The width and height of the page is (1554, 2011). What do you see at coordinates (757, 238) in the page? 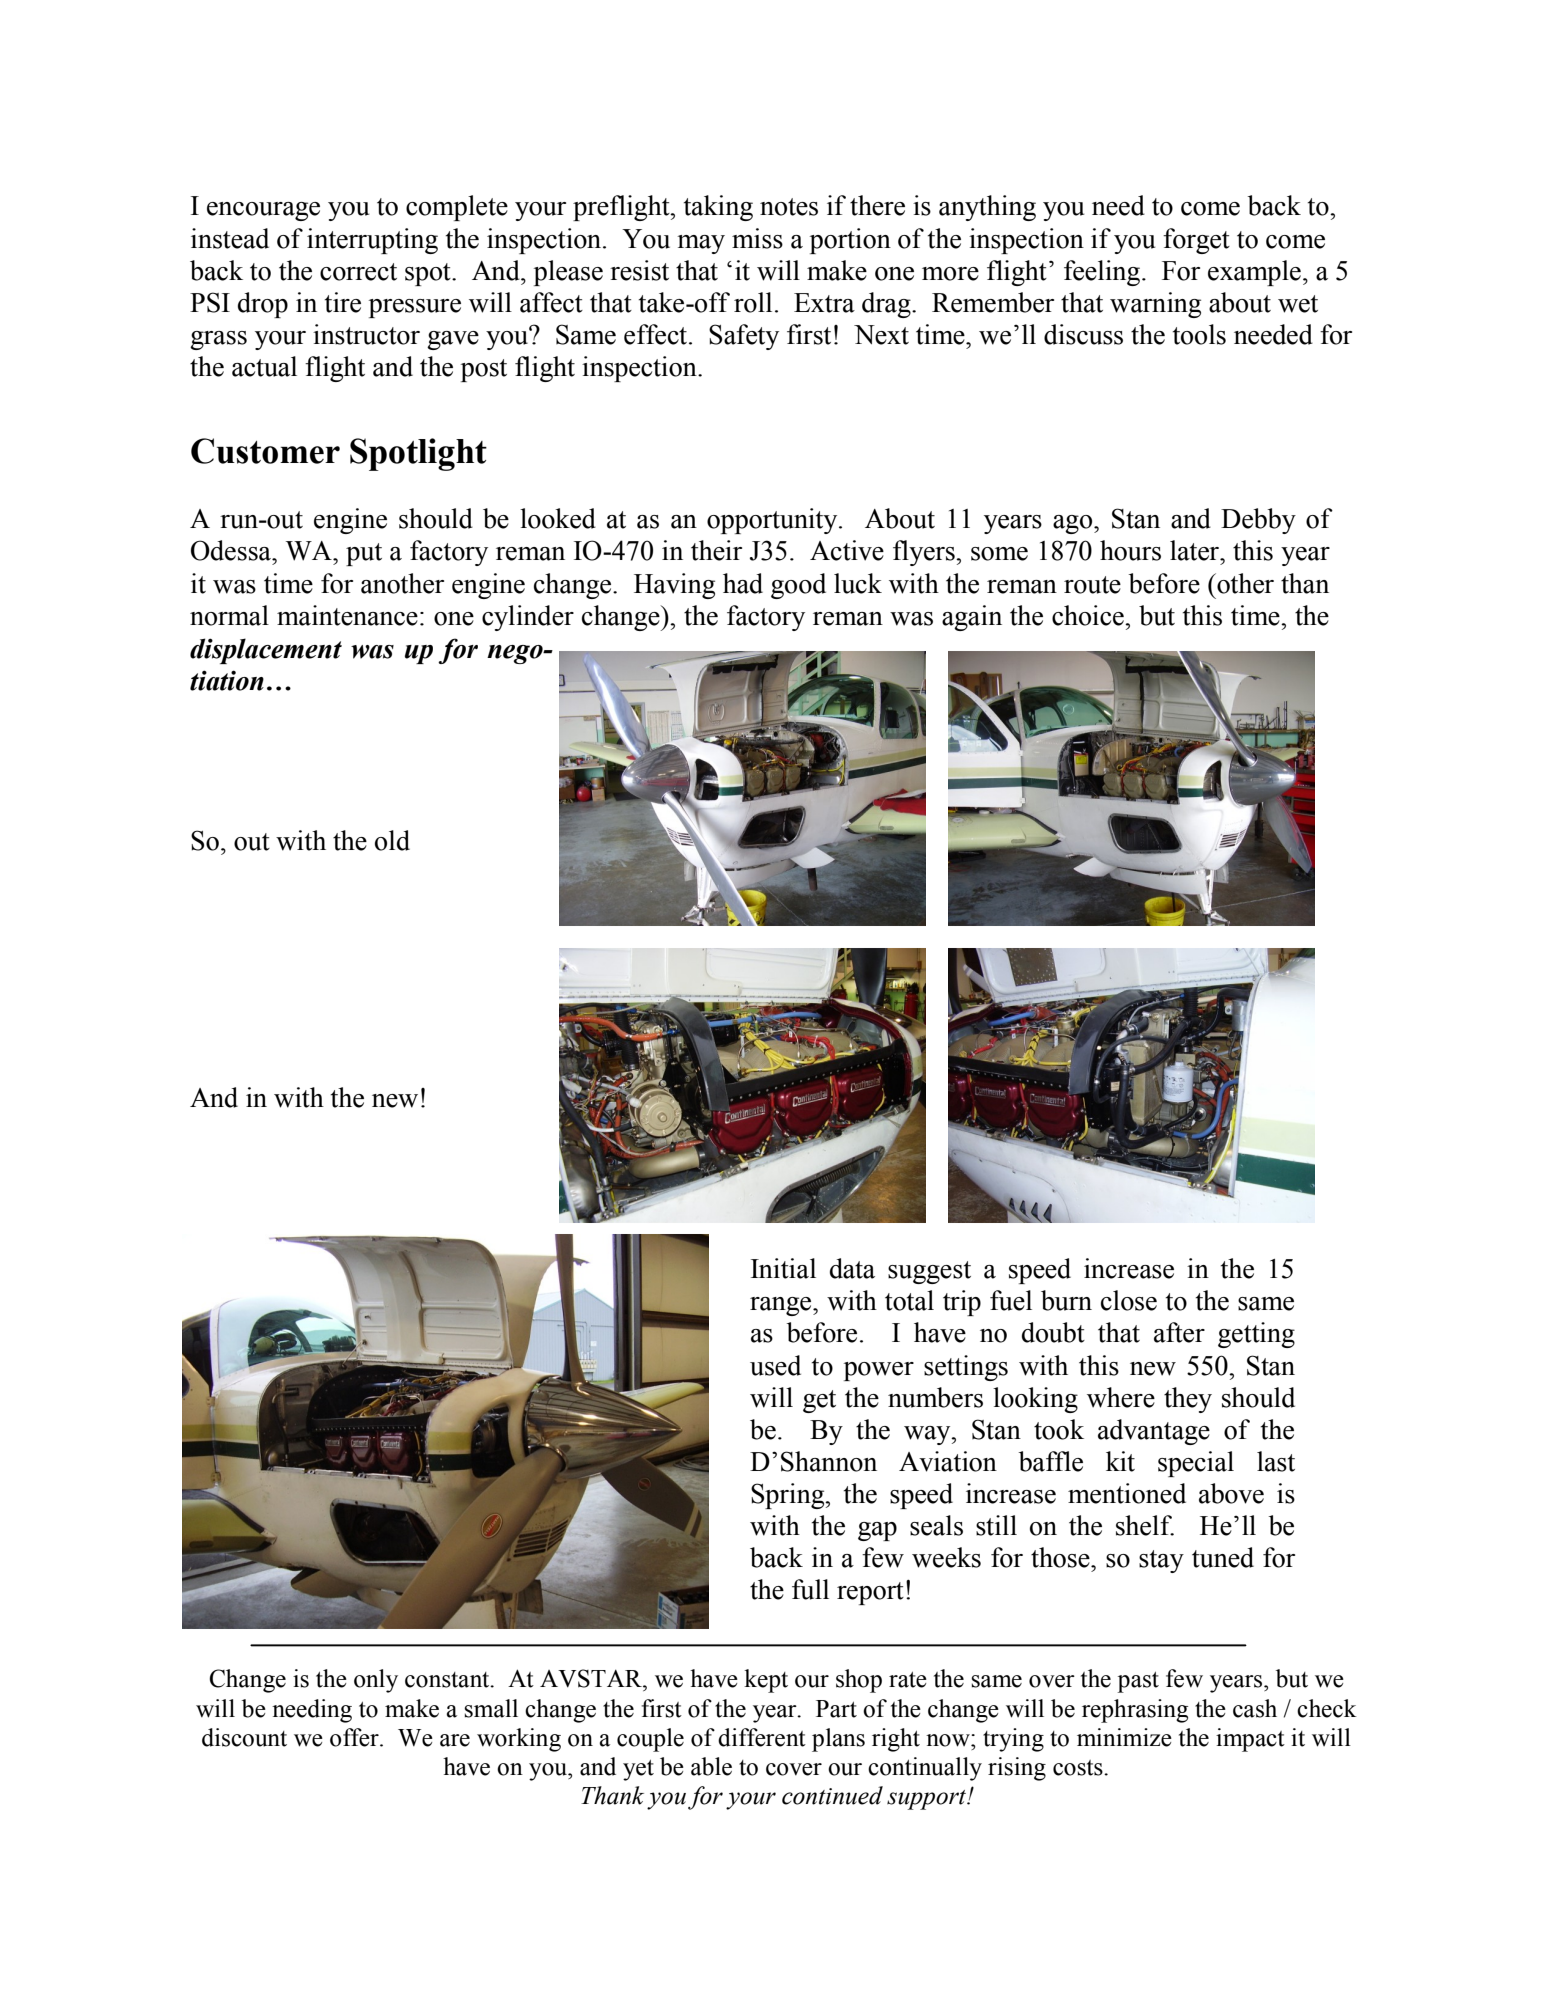
I see `miss` at bounding box center [757, 238].
